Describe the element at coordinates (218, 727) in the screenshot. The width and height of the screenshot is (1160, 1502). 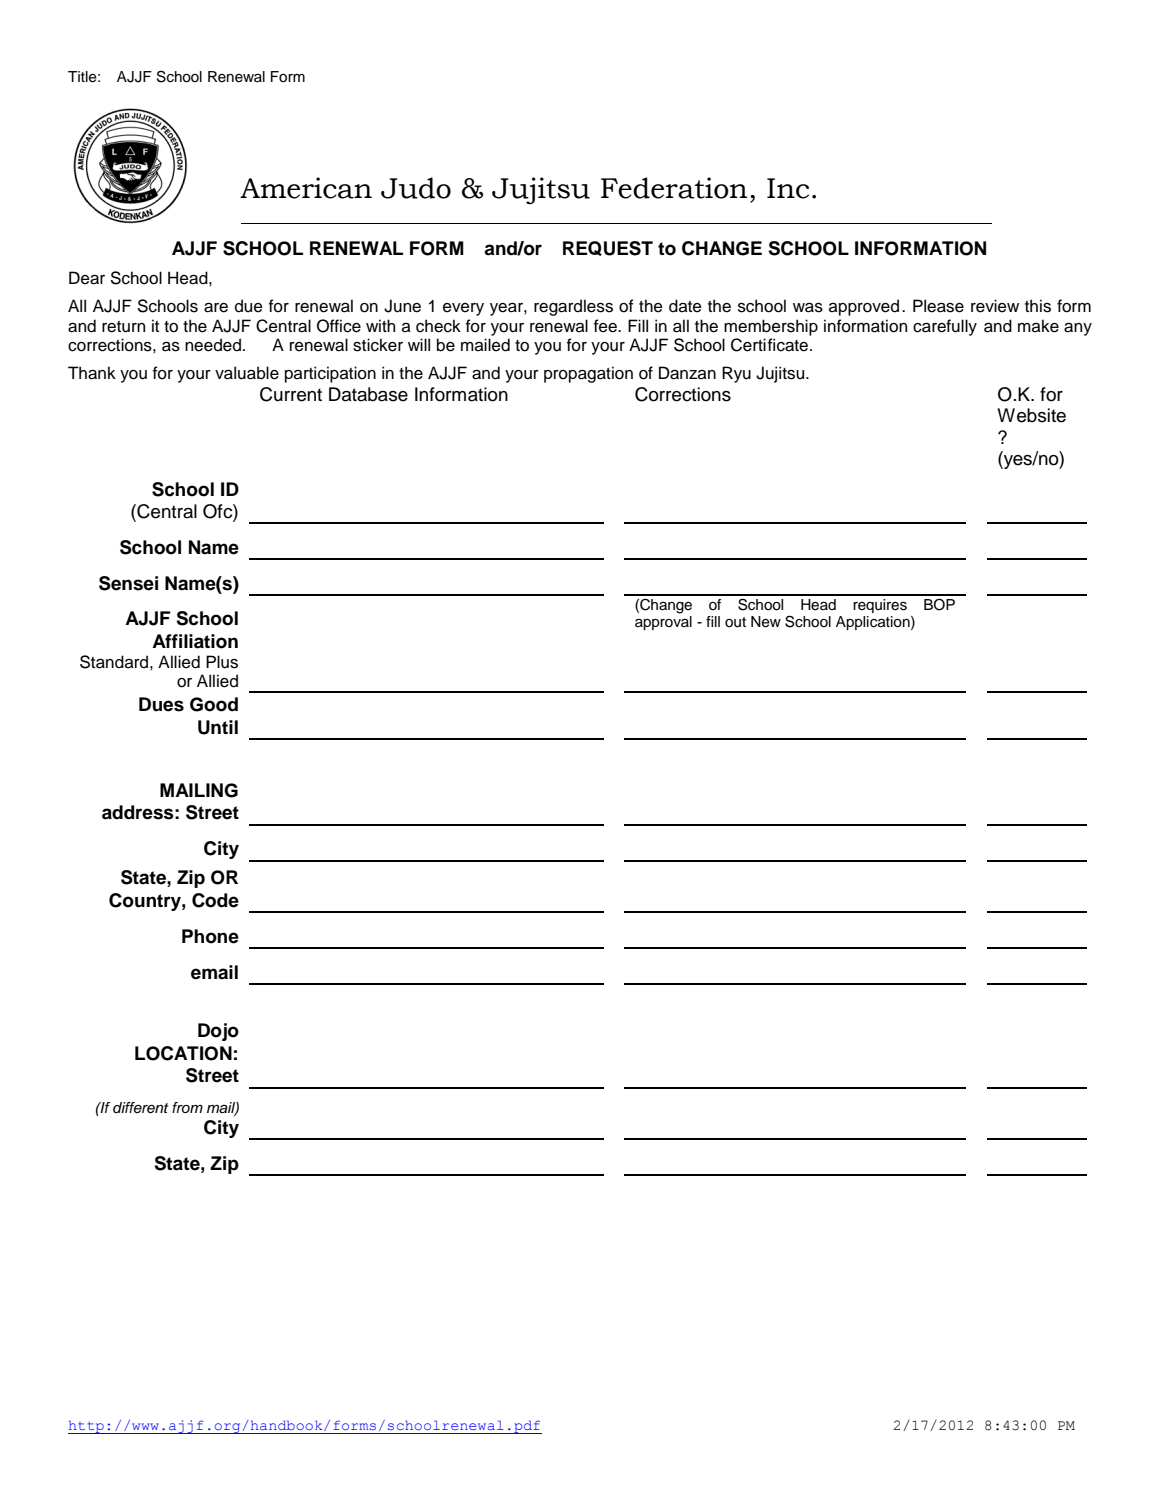
I see `Until` at that location.
